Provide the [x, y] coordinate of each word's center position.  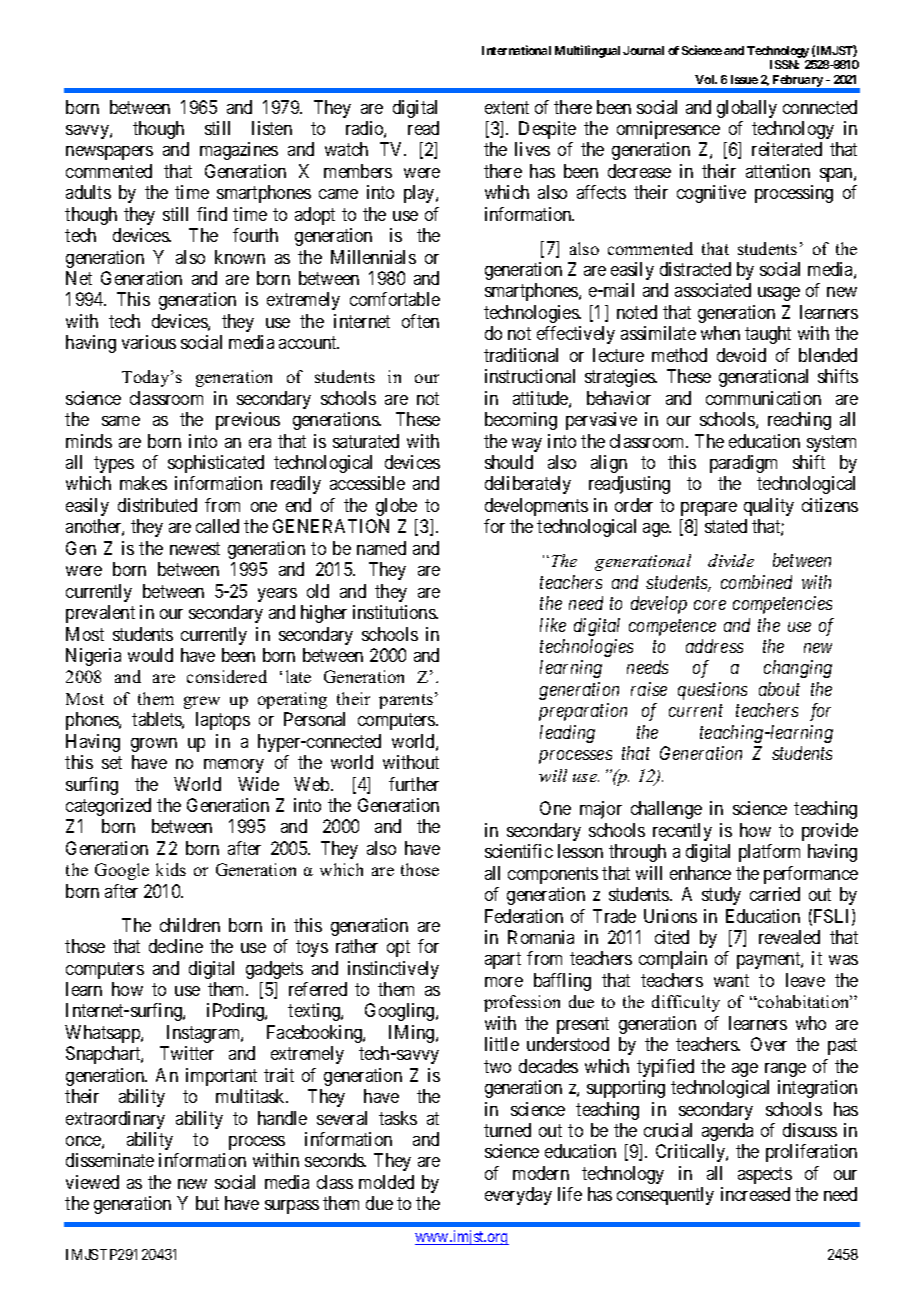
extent [507, 107]
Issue [744, 79]
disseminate [110, 1160]
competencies [782, 605]
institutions [395, 612]
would [150, 655]
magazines [239, 151]
